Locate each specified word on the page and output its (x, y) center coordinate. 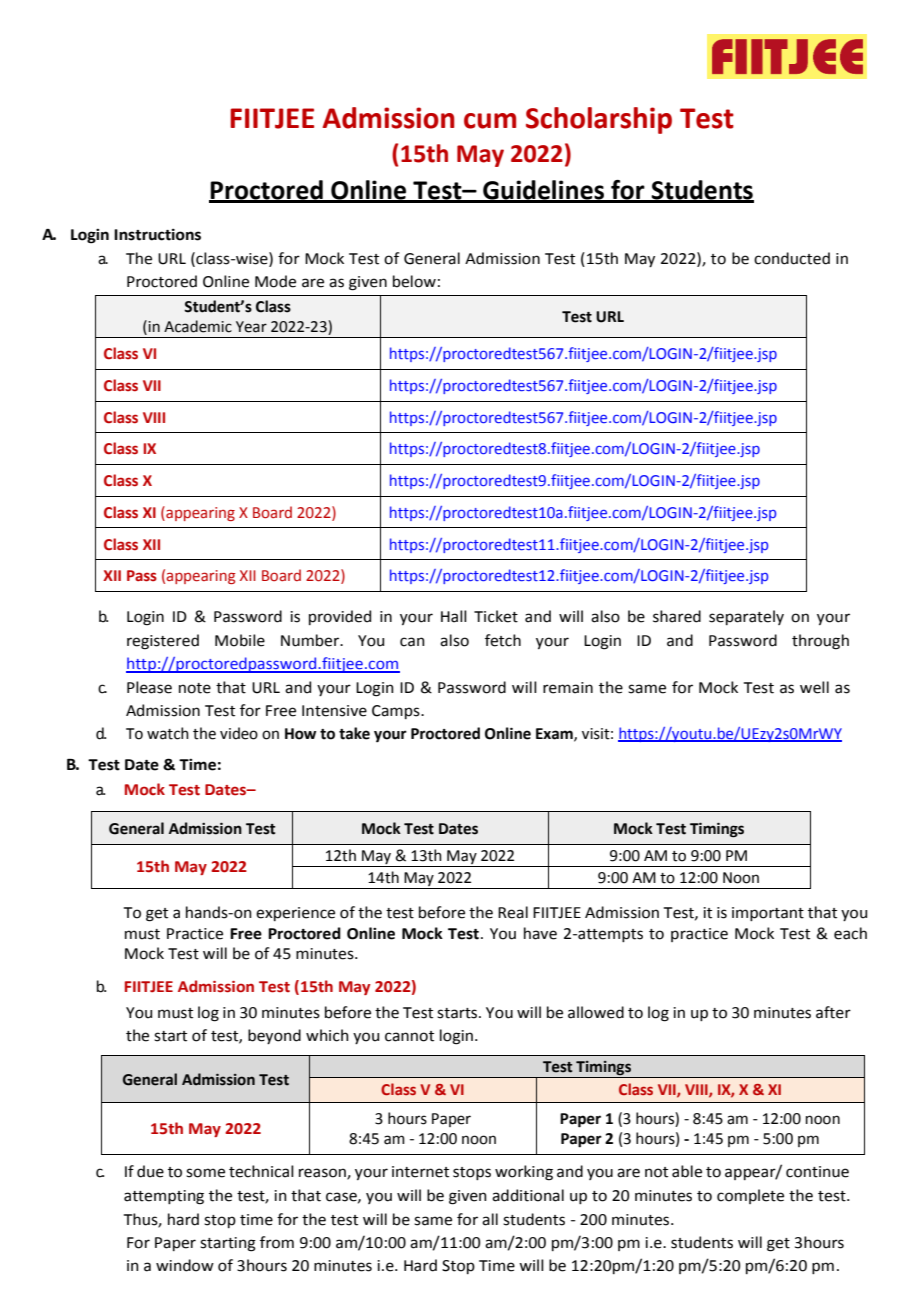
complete (750, 1196)
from (277, 1242)
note (195, 688)
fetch (503, 640)
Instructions (157, 234)
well (814, 687)
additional (528, 1195)
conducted (792, 258)
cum (490, 121)
